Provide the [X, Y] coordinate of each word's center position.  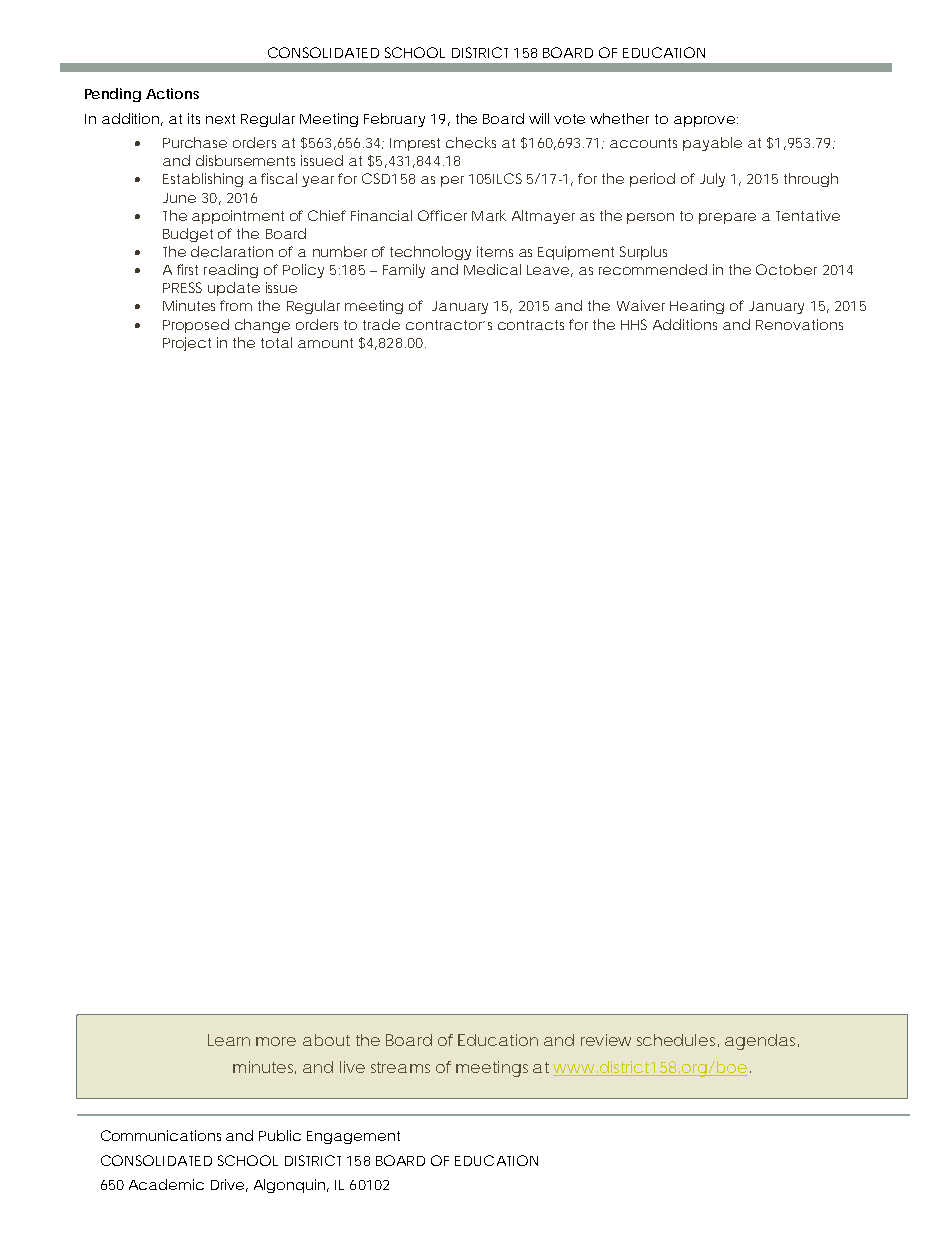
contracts [531, 325]
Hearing [697, 307]
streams [400, 1067]
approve [704, 121]
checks [471, 142]
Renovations [799, 324]
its [194, 118]
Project [187, 344]
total [276, 342]
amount [325, 343]
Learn [229, 1040]
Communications [161, 1135]
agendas [762, 1042]
